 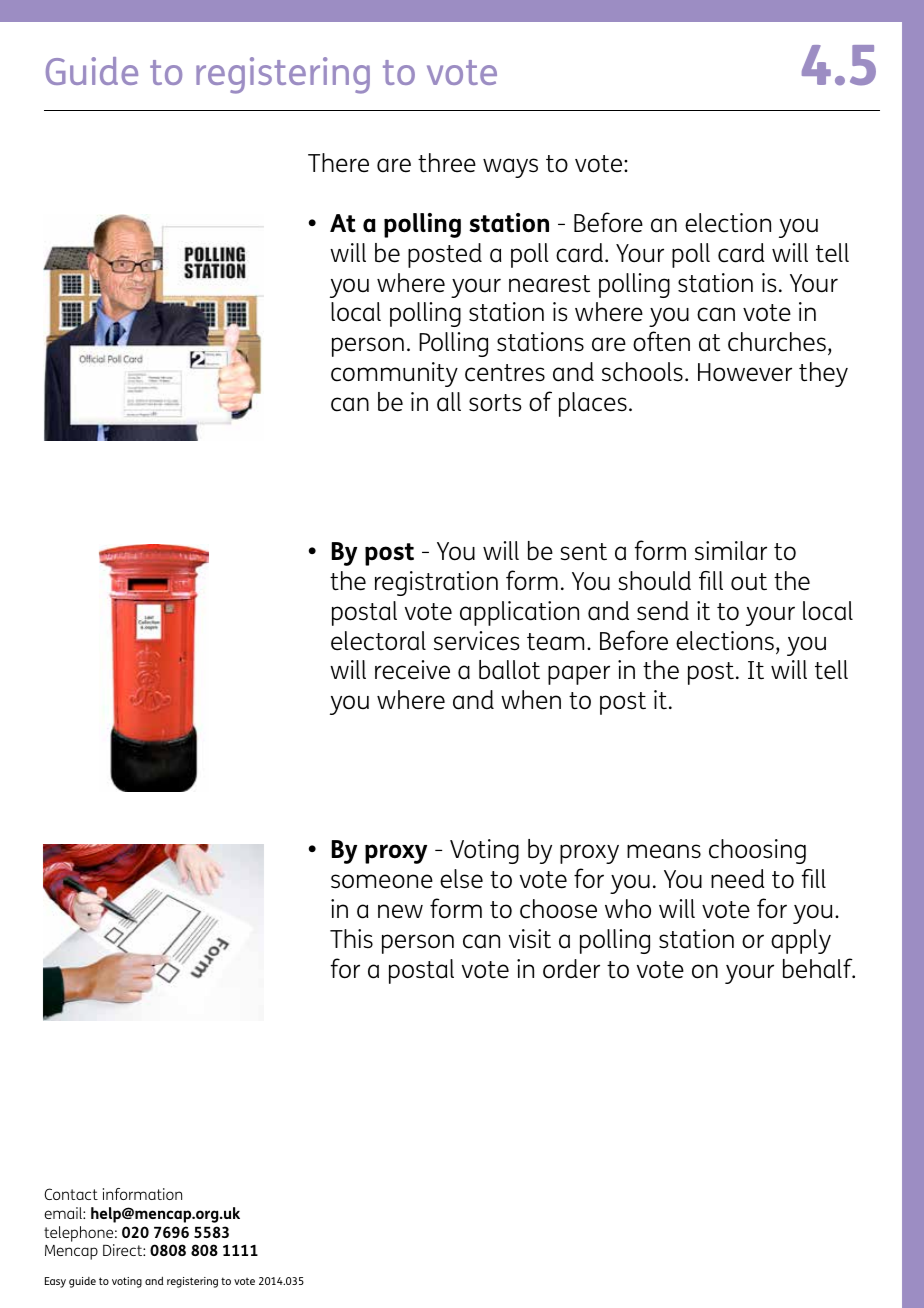 I want to click on Easy, so click(x=55, y=1282).
